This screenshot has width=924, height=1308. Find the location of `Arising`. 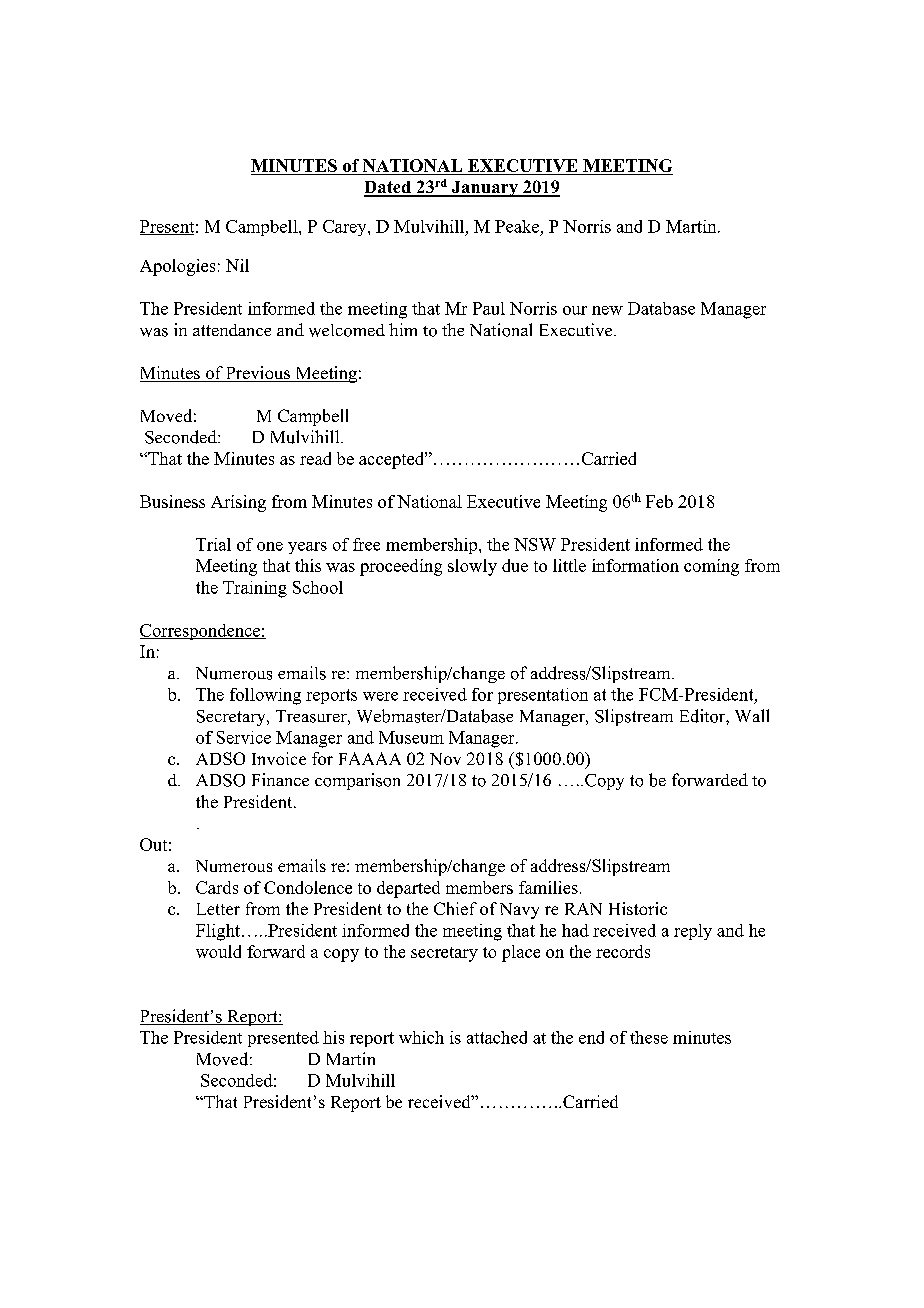

Arising is located at coordinates (238, 503).
